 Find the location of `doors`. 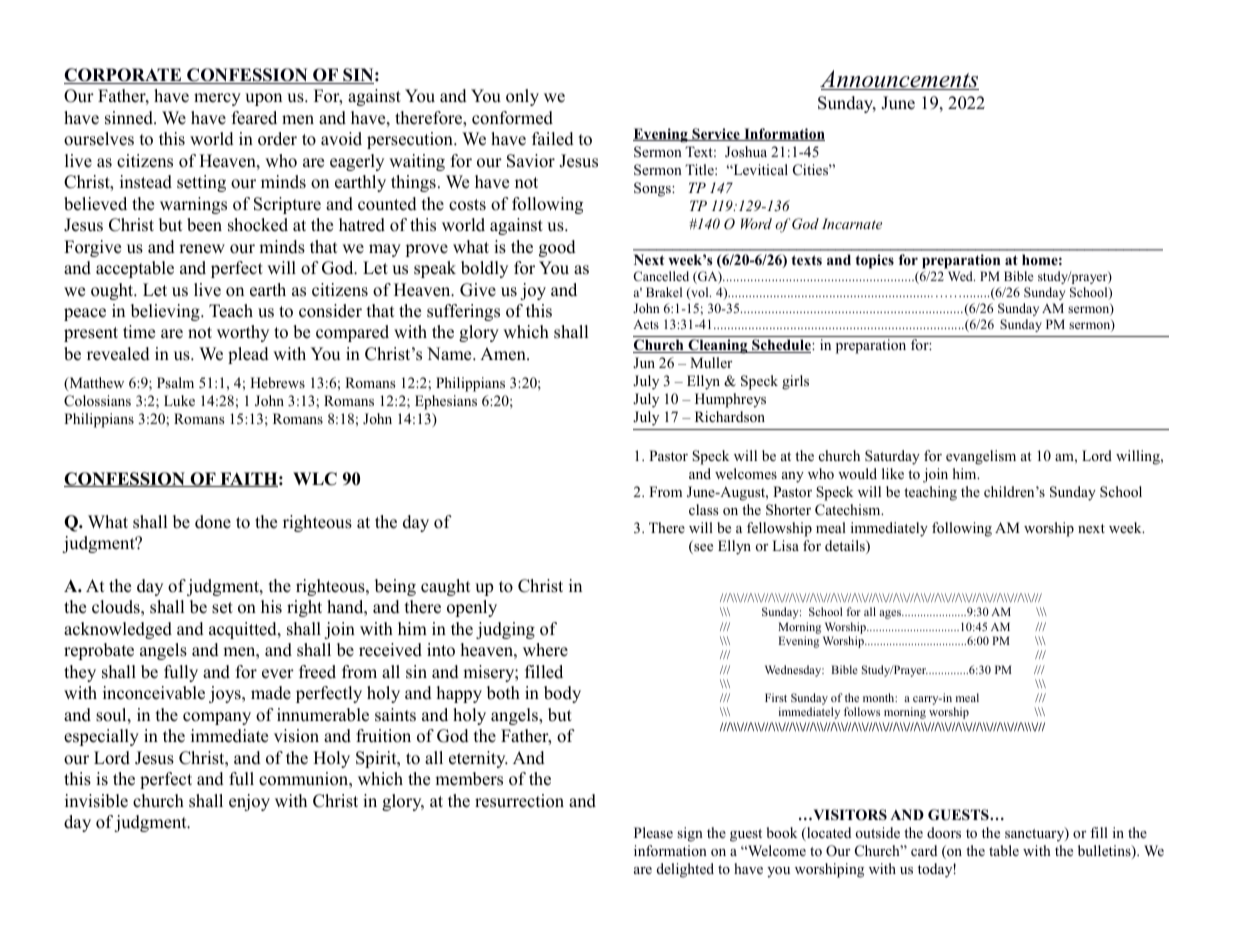

doors is located at coordinates (944, 833).
